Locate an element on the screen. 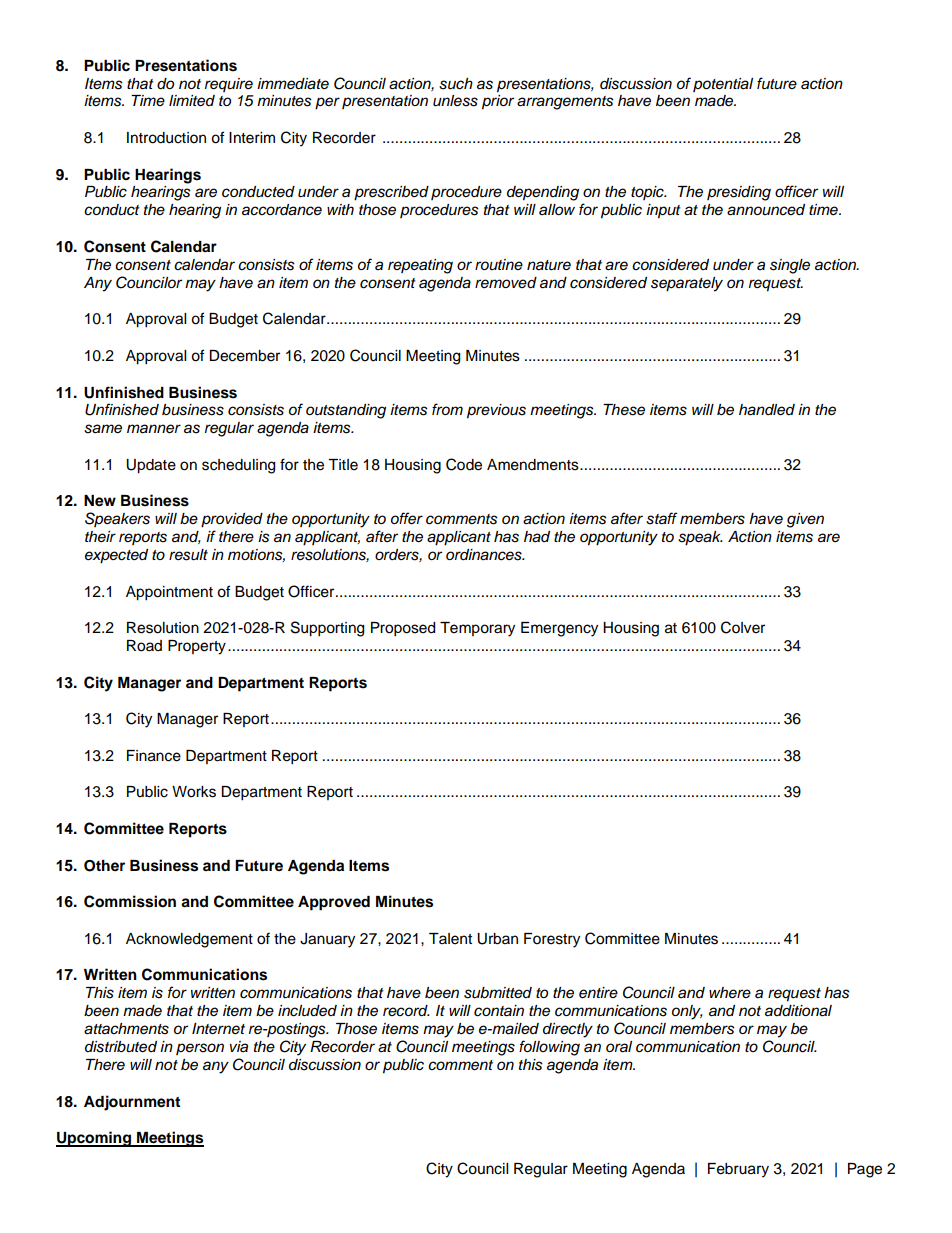  limited is located at coordinates (192, 101).
